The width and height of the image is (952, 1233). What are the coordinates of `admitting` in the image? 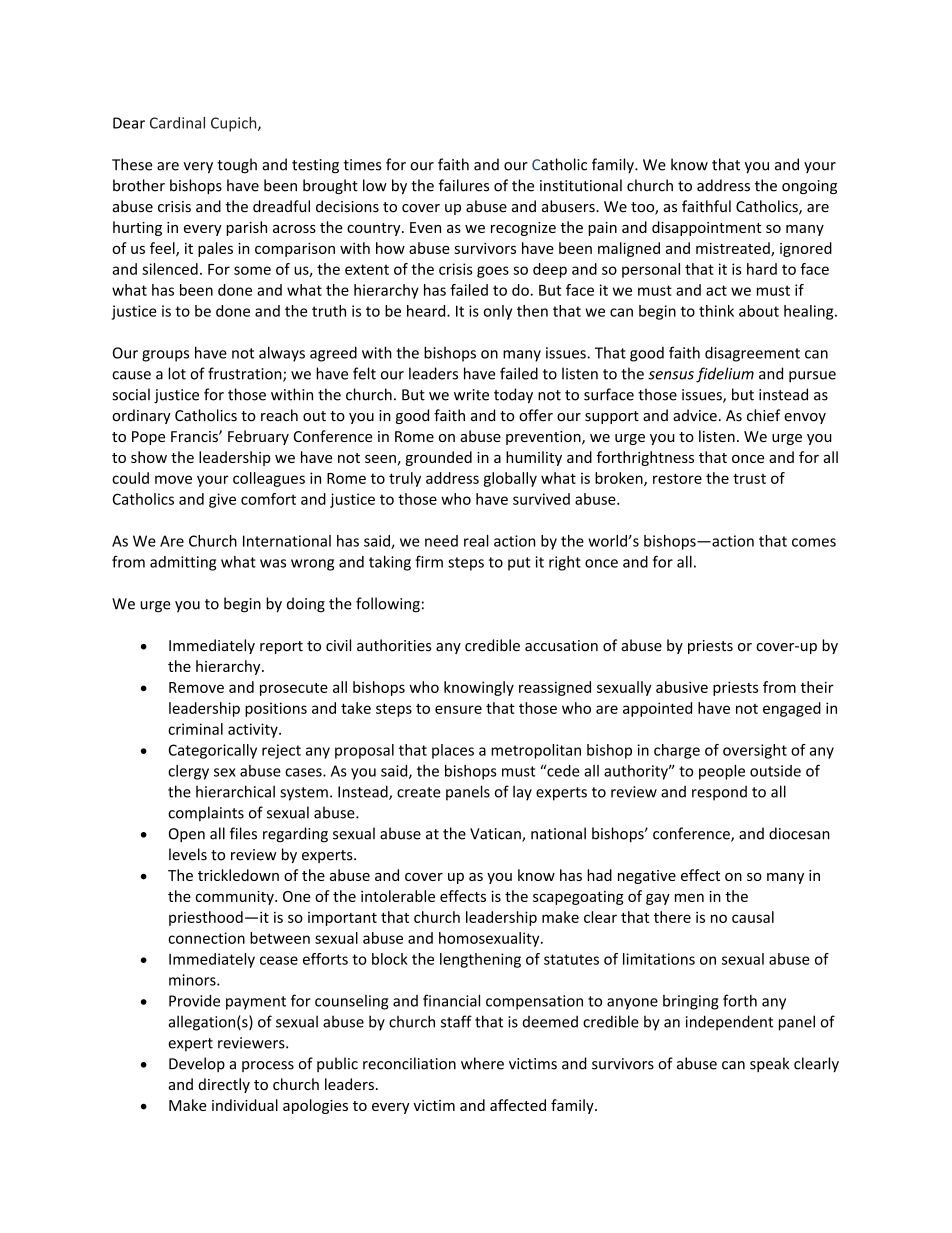 It's located at (183, 563).
